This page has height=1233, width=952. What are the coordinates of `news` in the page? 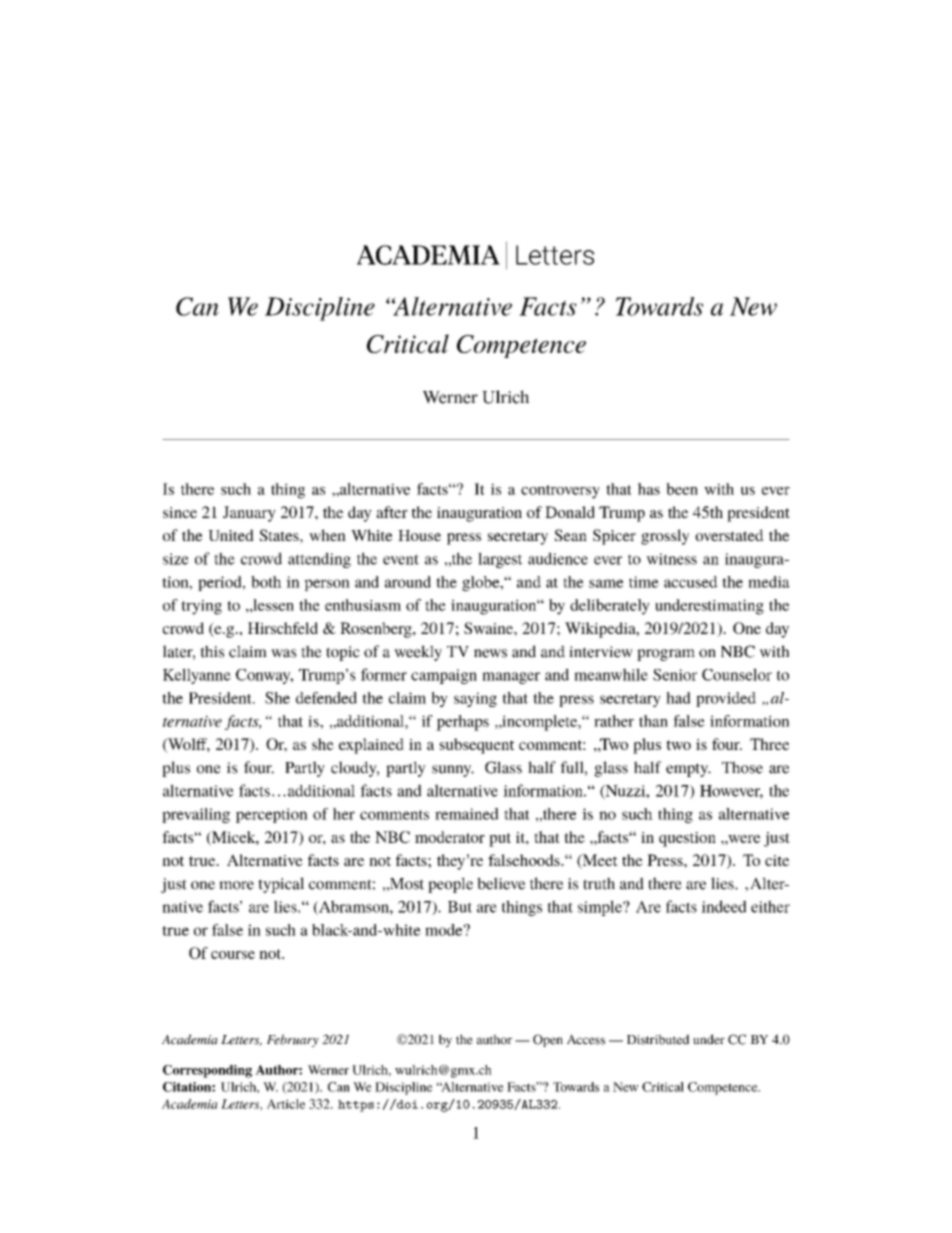 It's located at (490, 653).
